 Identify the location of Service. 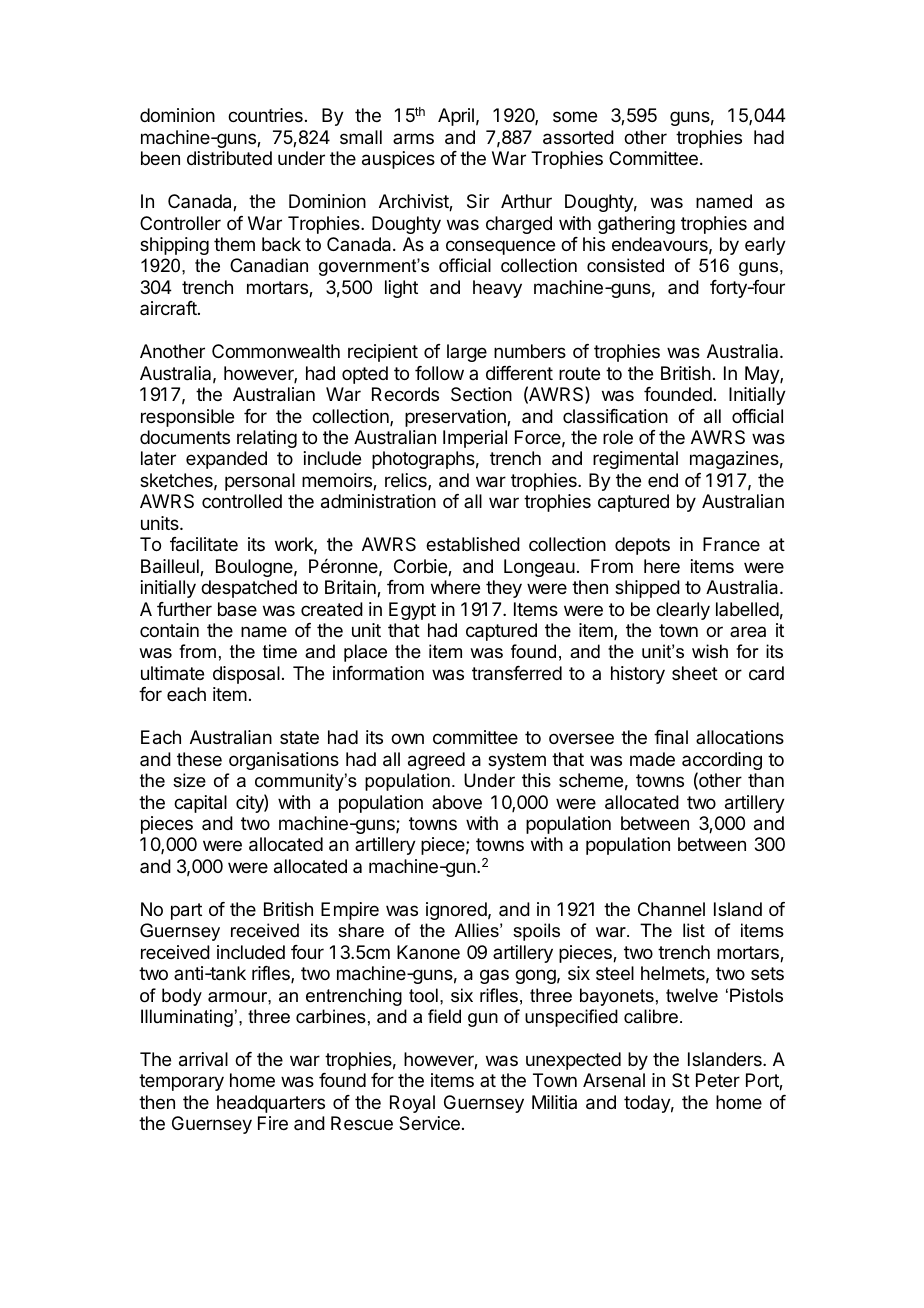
(429, 1123).
